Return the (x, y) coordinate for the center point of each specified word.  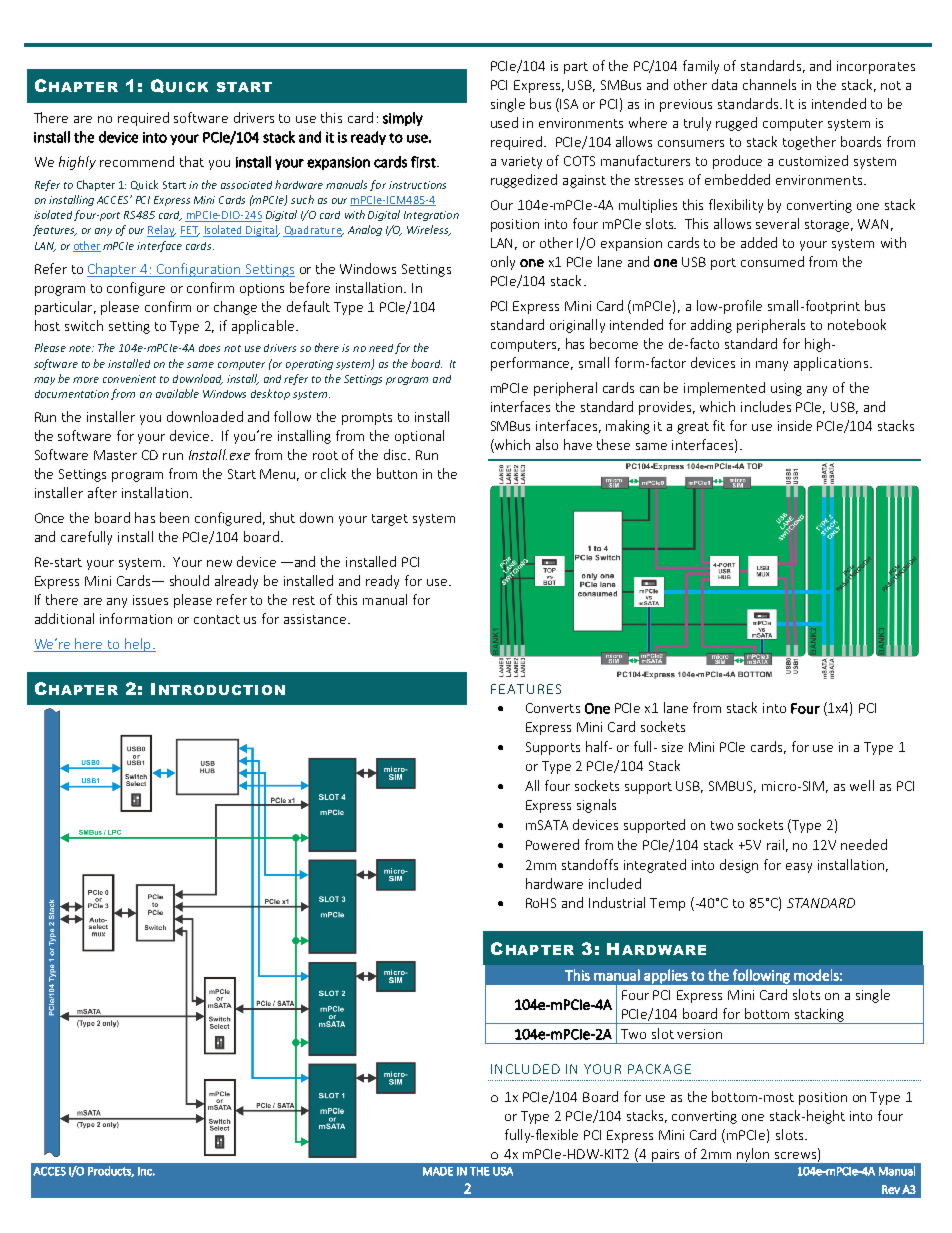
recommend (137, 161)
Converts (553, 708)
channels (769, 84)
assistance (316, 619)
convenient (129, 379)
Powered (552, 844)
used (504, 122)
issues (150, 600)
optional (419, 437)
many (772, 366)
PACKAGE (659, 1069)
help (138, 645)
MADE (438, 1171)
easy (799, 868)
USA (503, 1171)
